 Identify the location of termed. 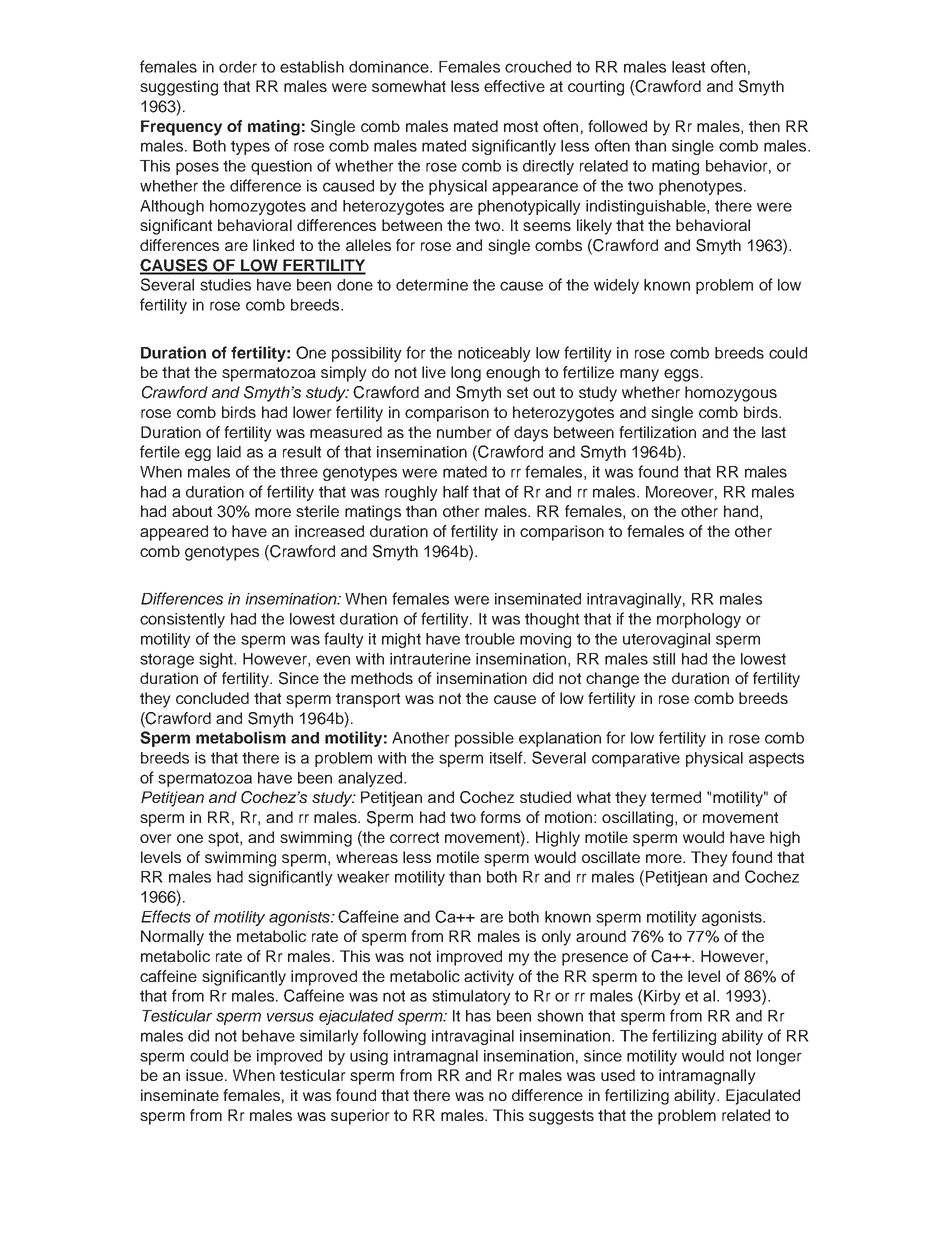
(676, 797).
